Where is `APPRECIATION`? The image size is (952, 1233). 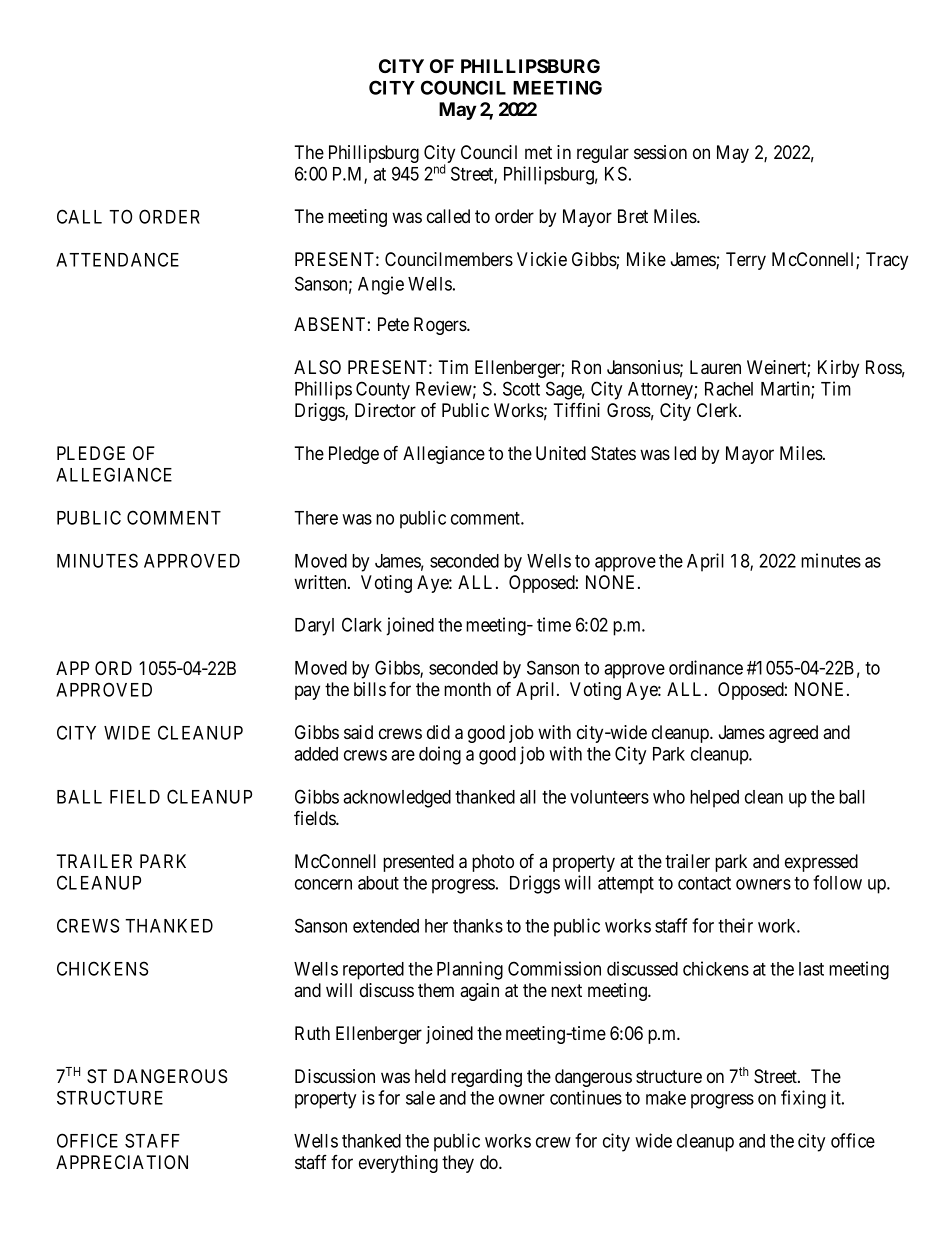 APPRECIATION is located at coordinates (122, 1162).
